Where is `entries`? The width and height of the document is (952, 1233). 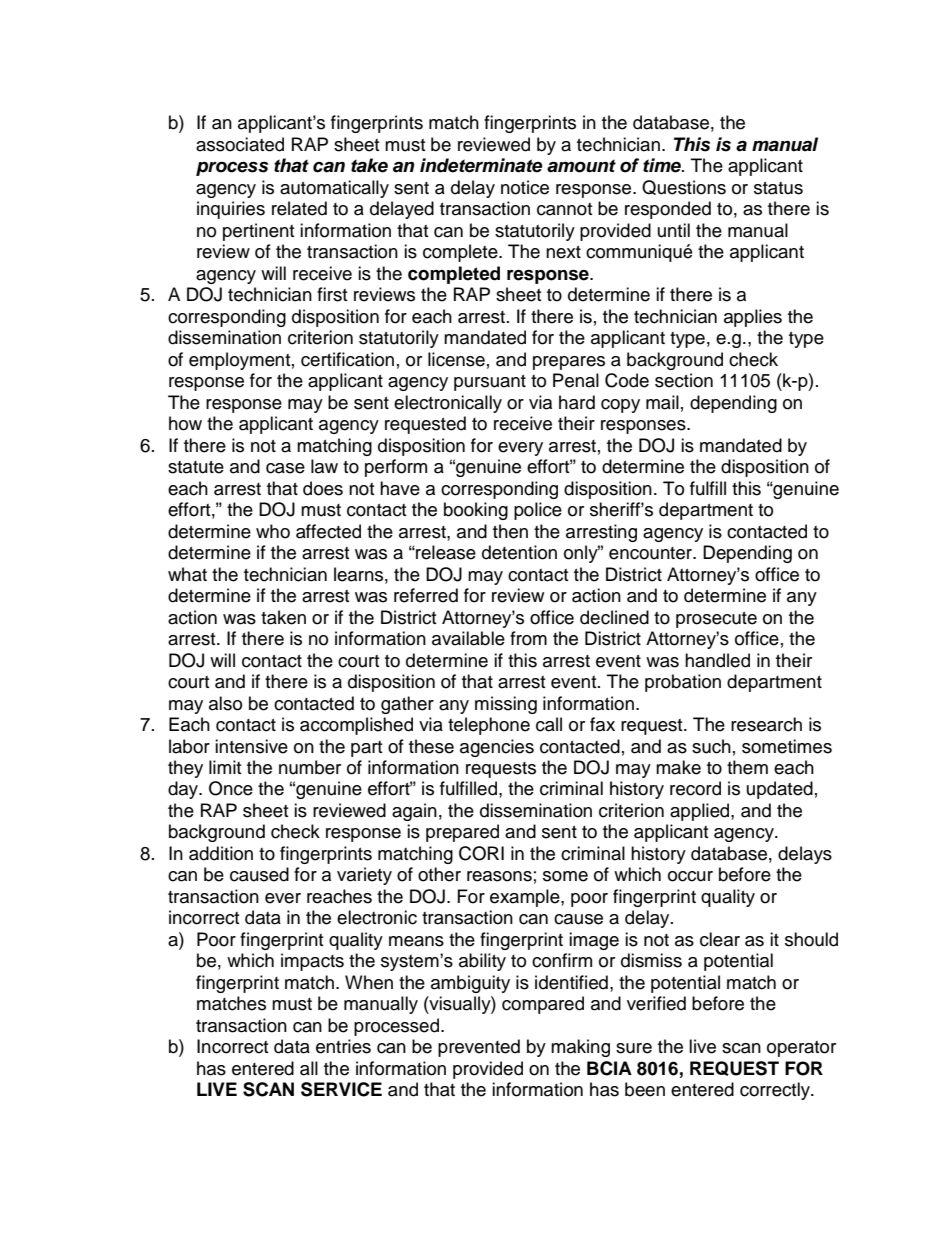 entries is located at coordinates (343, 1046).
